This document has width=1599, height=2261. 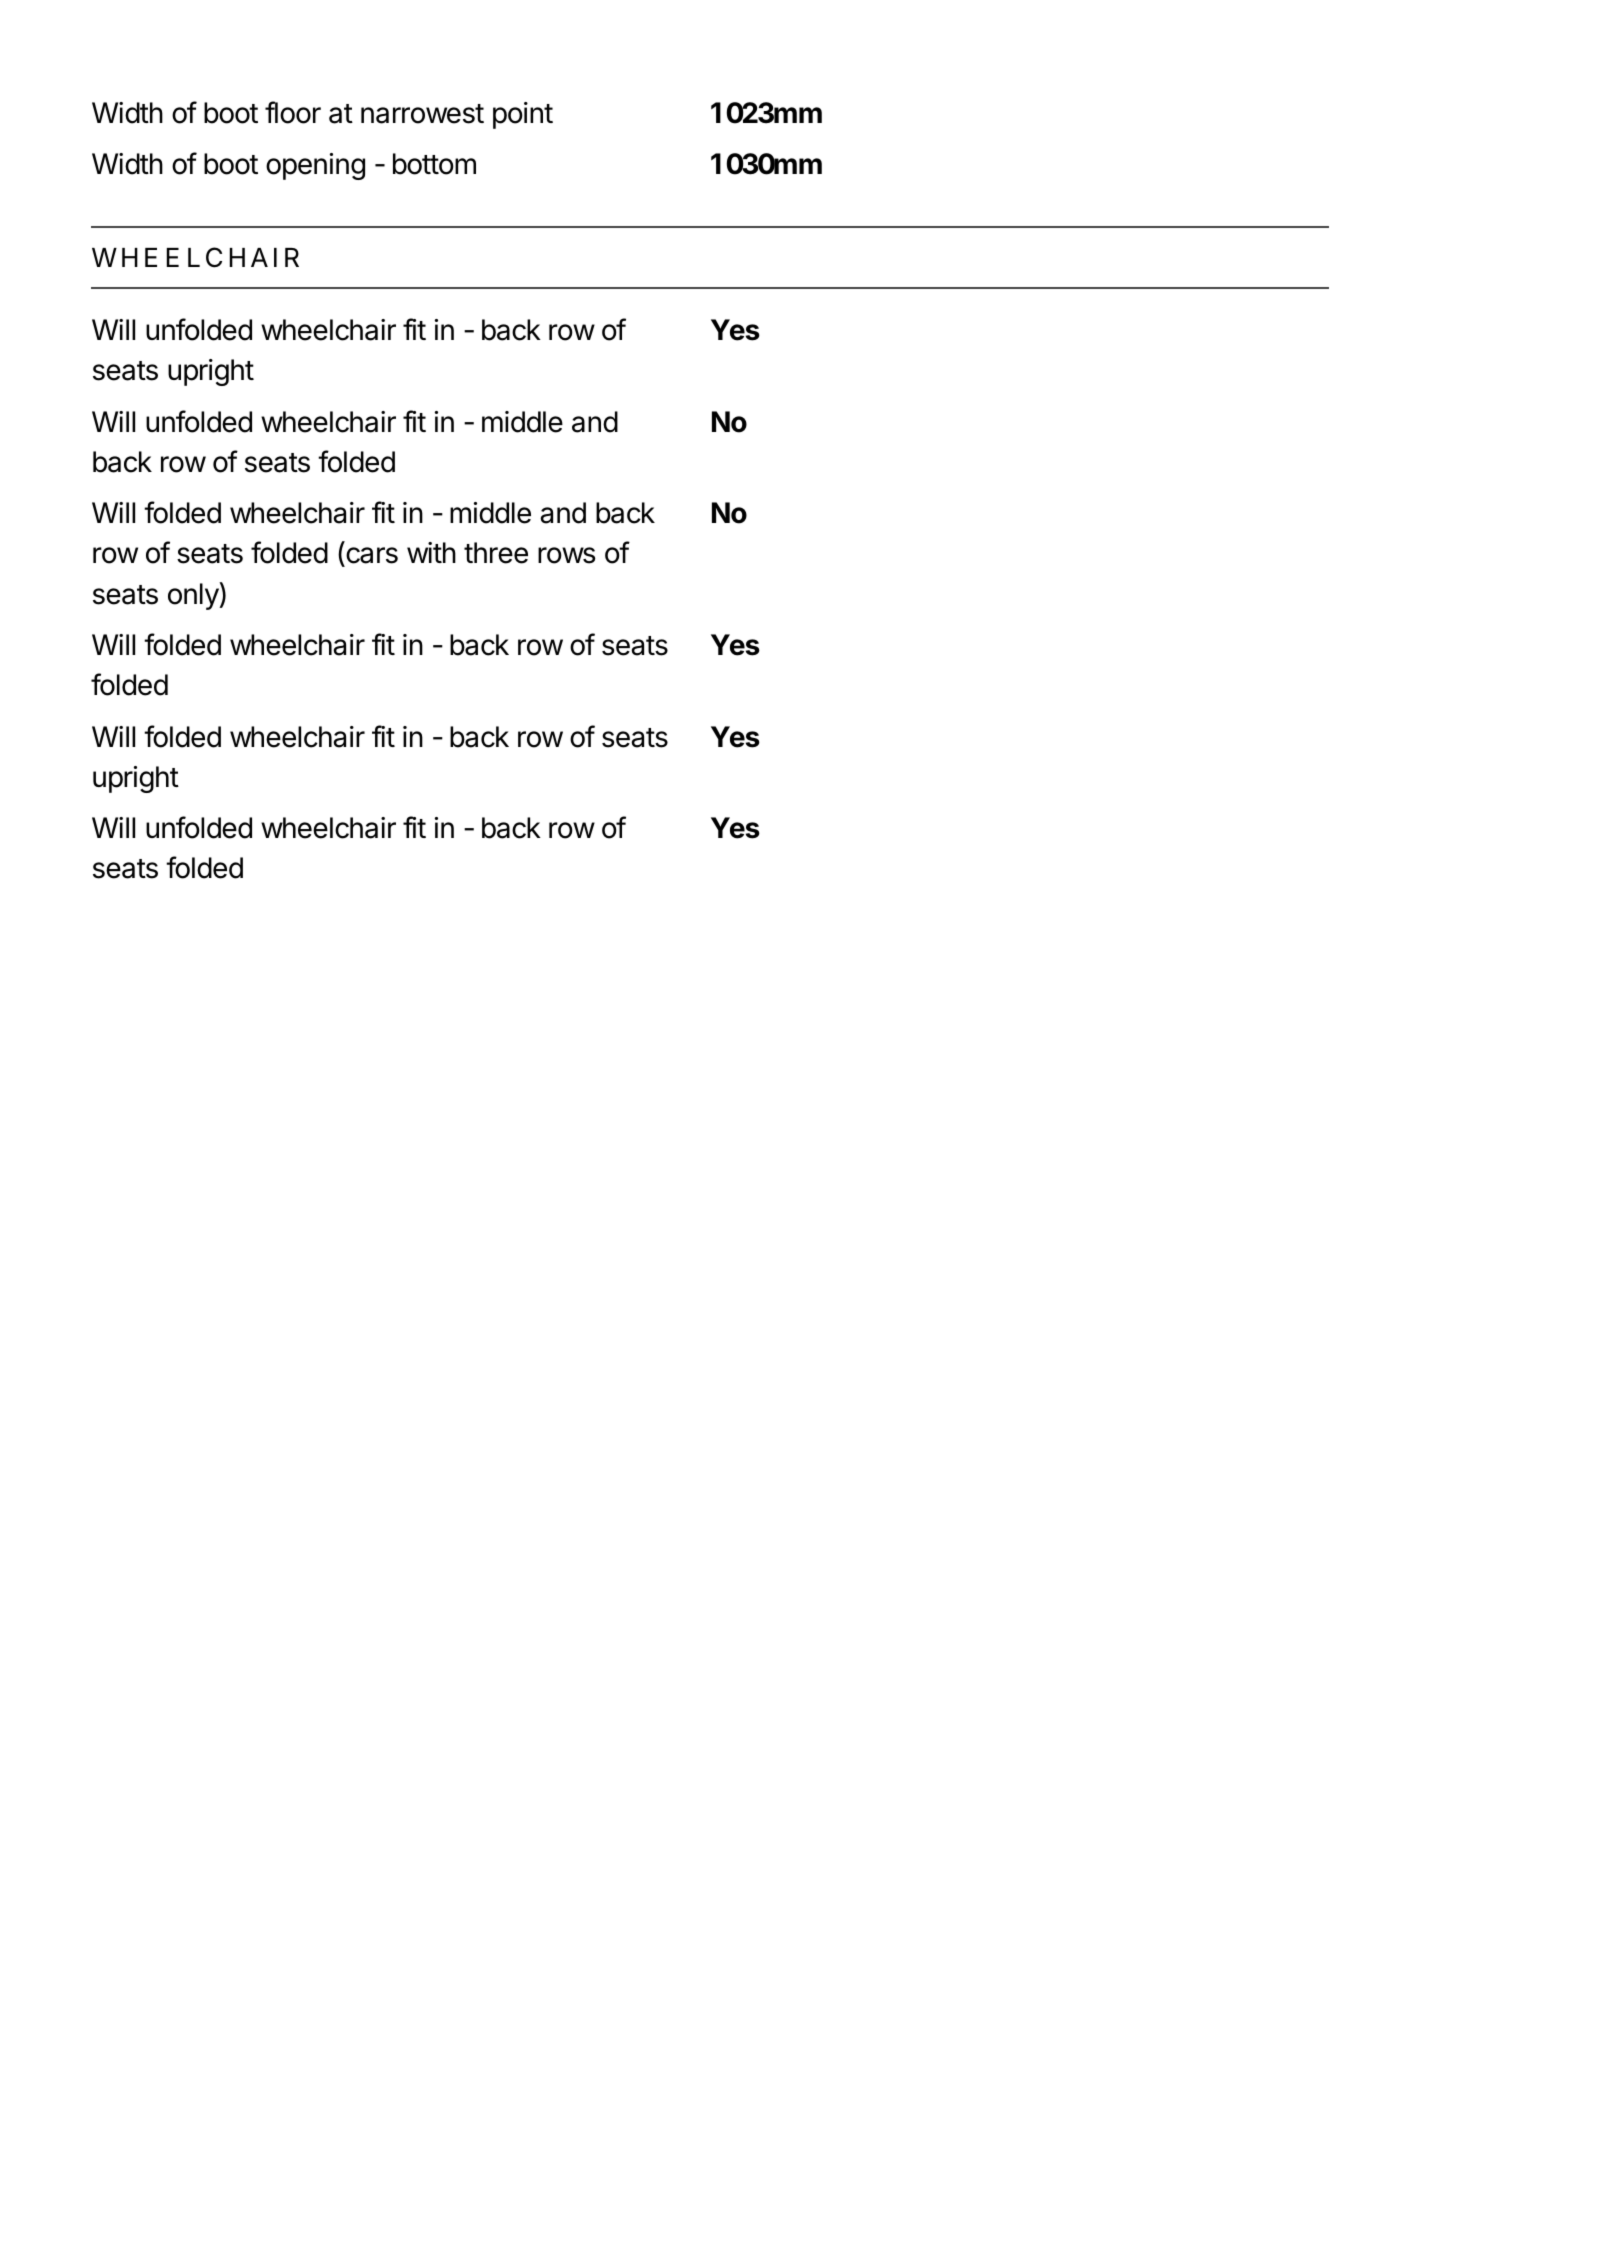 What do you see at coordinates (431, 552) in the document?
I see `with` at bounding box center [431, 552].
